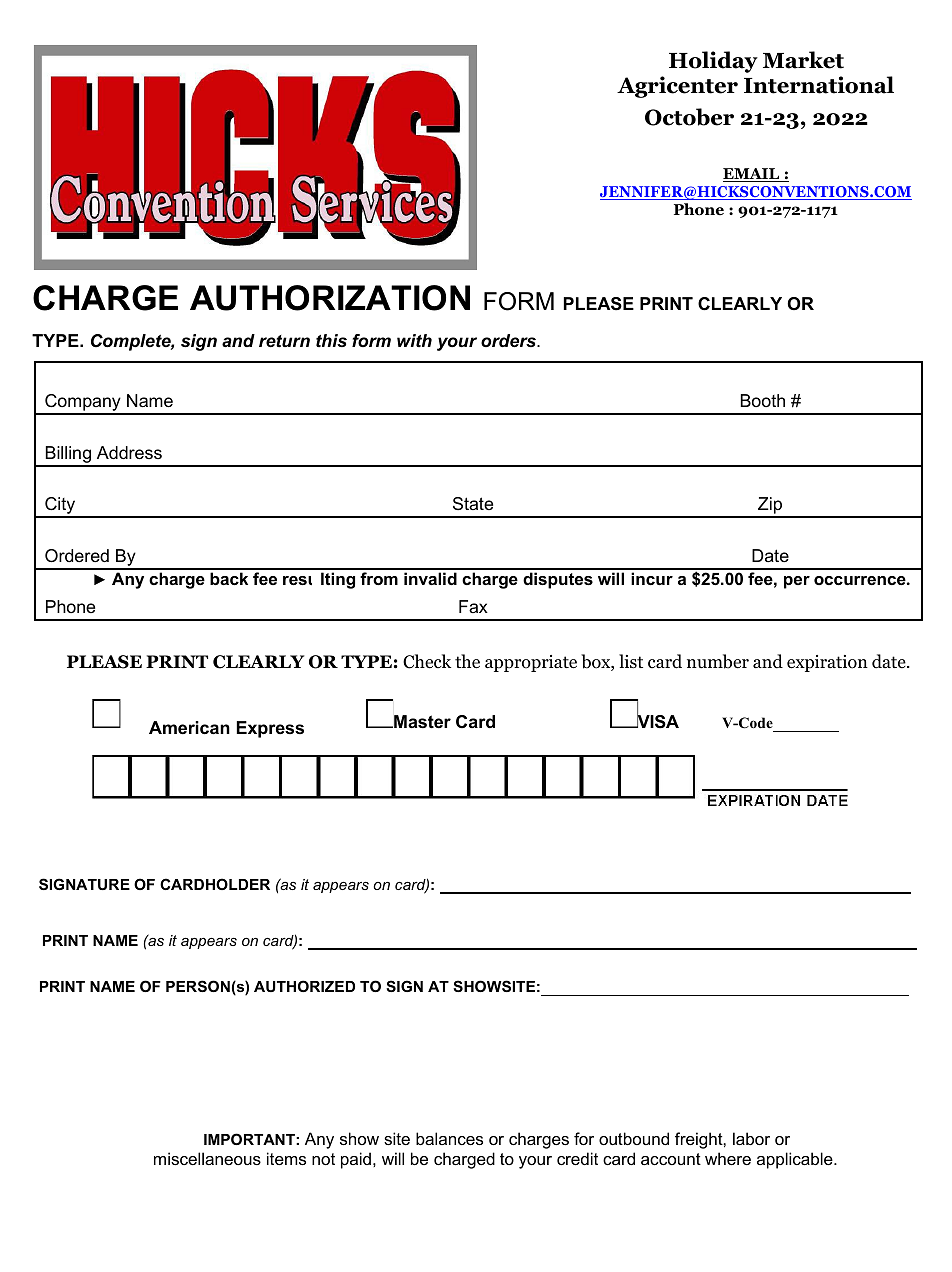  What do you see at coordinates (763, 400) in the screenshot?
I see `Booth` at bounding box center [763, 400].
